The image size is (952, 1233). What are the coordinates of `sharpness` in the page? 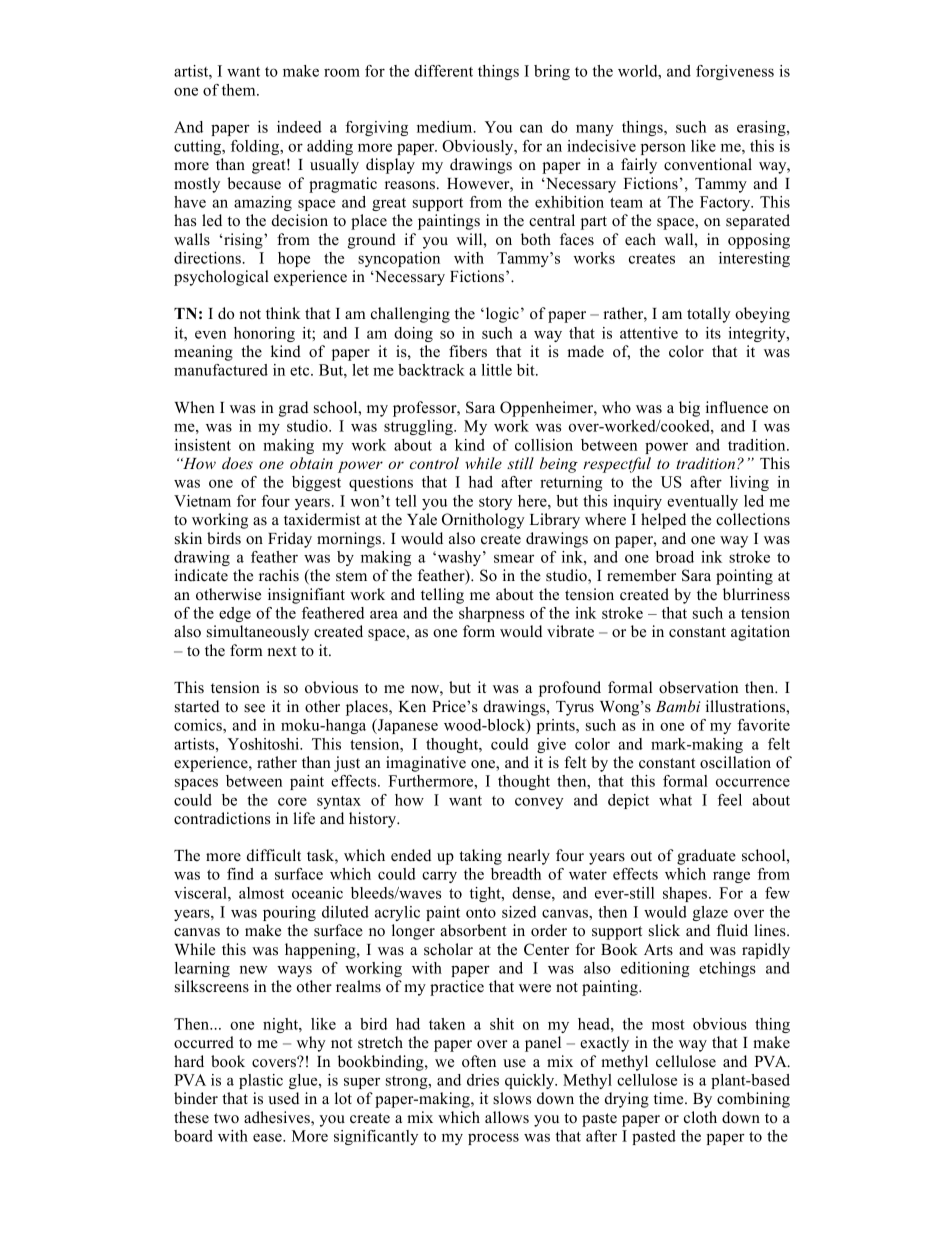 It's located at (491, 614).
